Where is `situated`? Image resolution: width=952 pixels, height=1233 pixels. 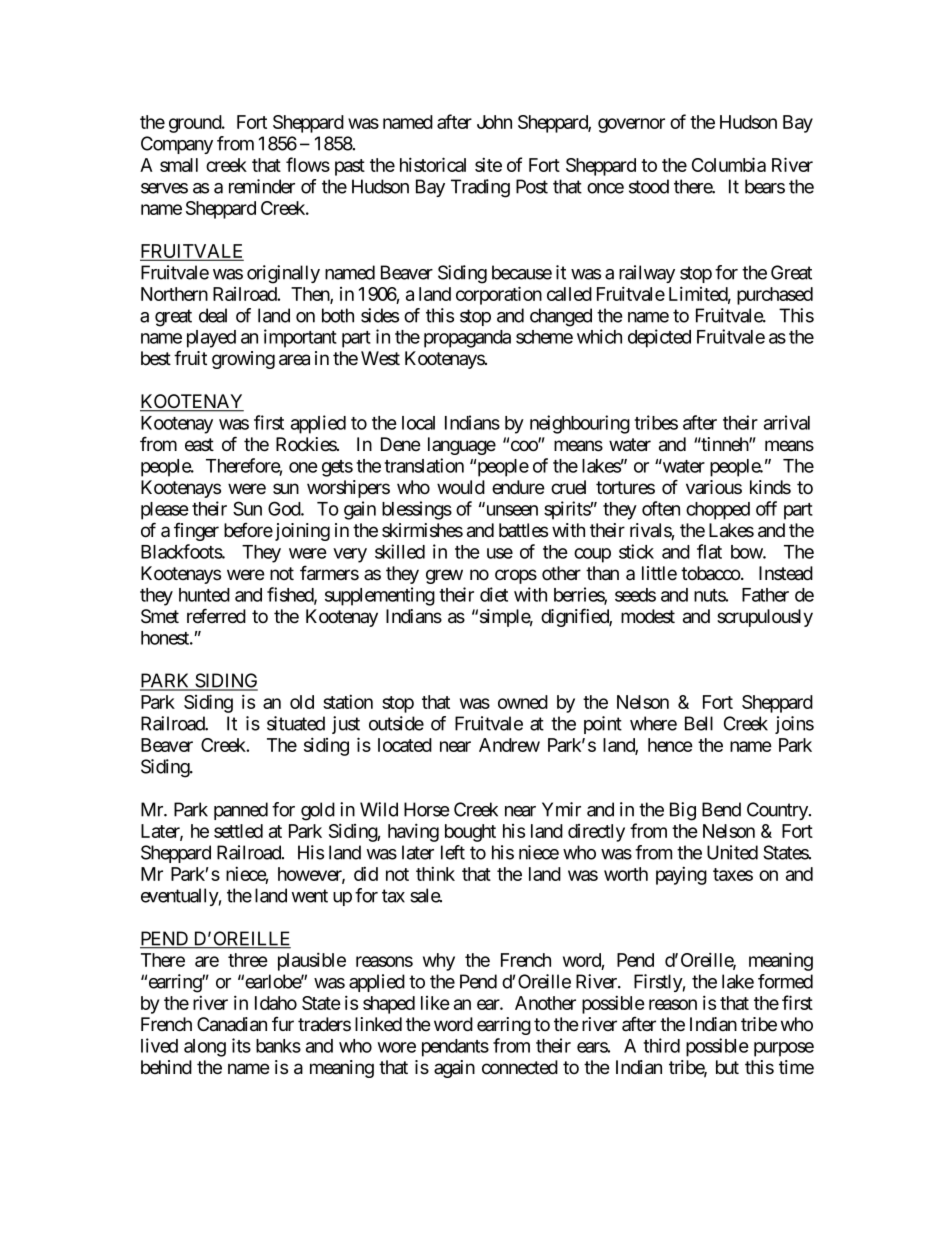 situated is located at coordinates (296, 723).
